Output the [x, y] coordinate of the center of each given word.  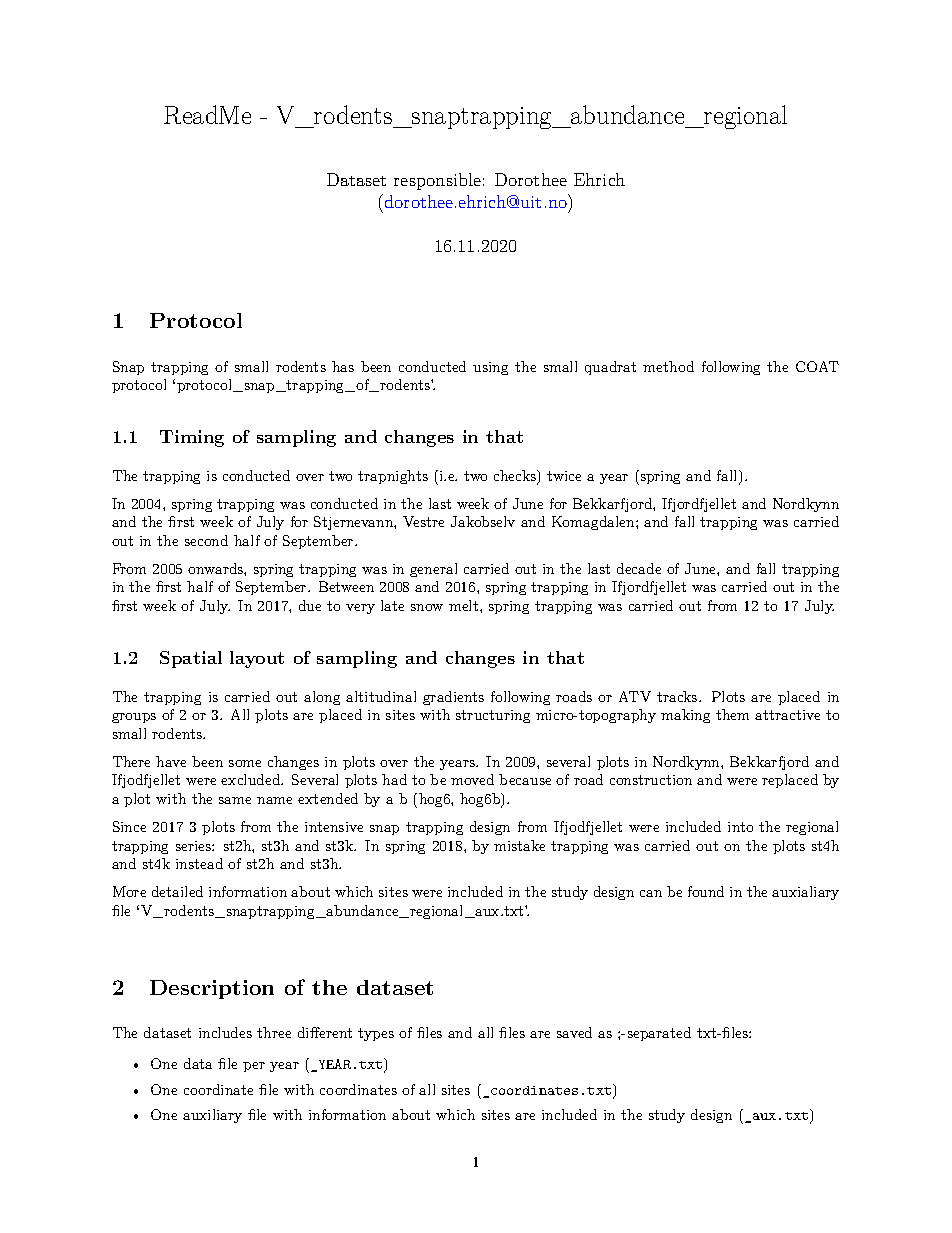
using [490, 368]
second [206, 540]
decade [639, 568]
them [732, 714]
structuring [493, 716]
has [343, 366]
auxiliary [212, 1116]
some [245, 763]
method [668, 366]
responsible [437, 181]
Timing [192, 438]
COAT [817, 366]
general [433, 570]
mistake [519, 845]
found [706, 891]
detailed [177, 891]
